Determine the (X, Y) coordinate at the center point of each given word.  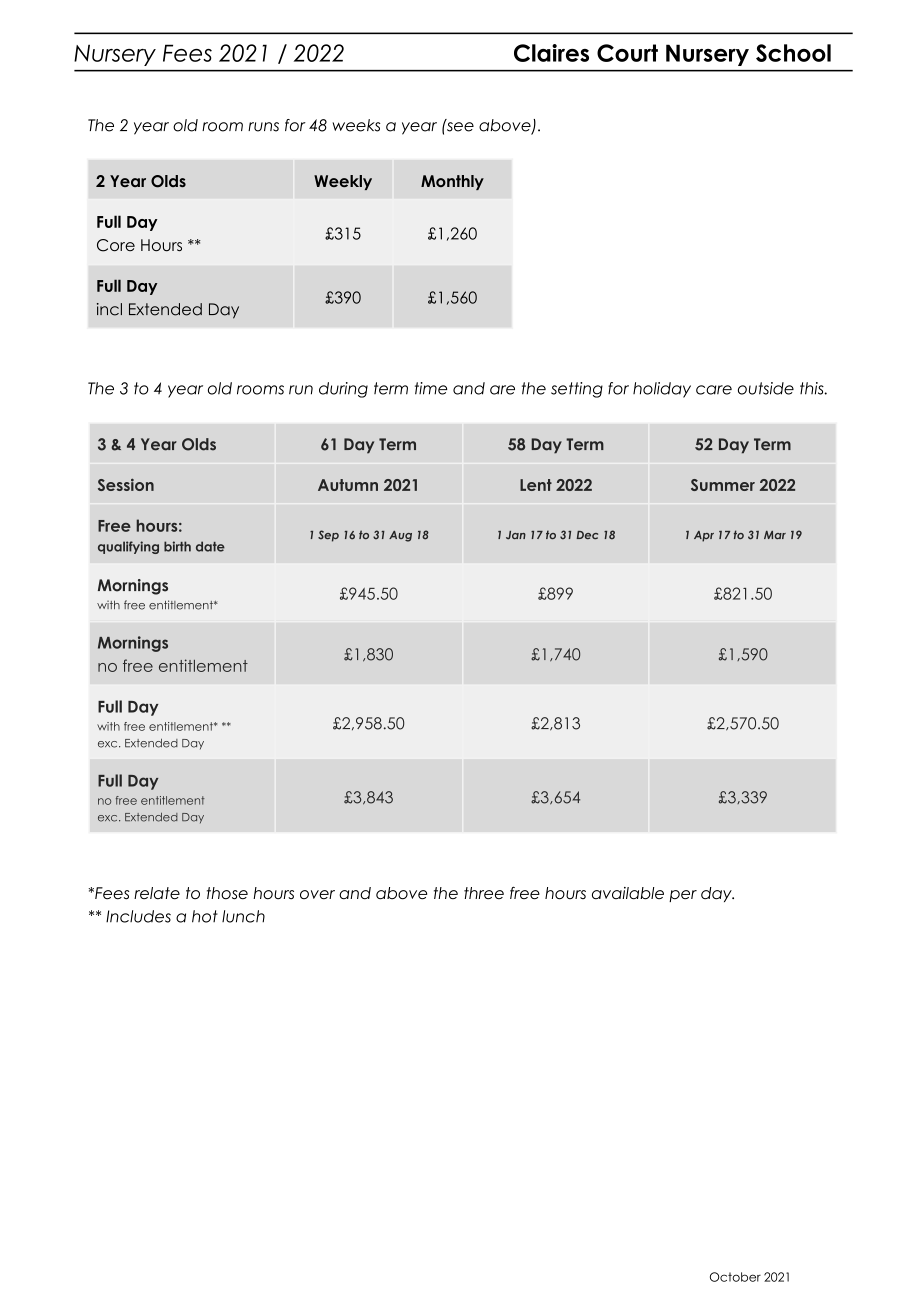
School (793, 53)
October (735, 1277)
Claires (551, 53)
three (484, 893)
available (628, 893)
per (683, 896)
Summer (723, 485)
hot (205, 916)
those (227, 893)
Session (126, 484)
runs (263, 127)
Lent (536, 485)
